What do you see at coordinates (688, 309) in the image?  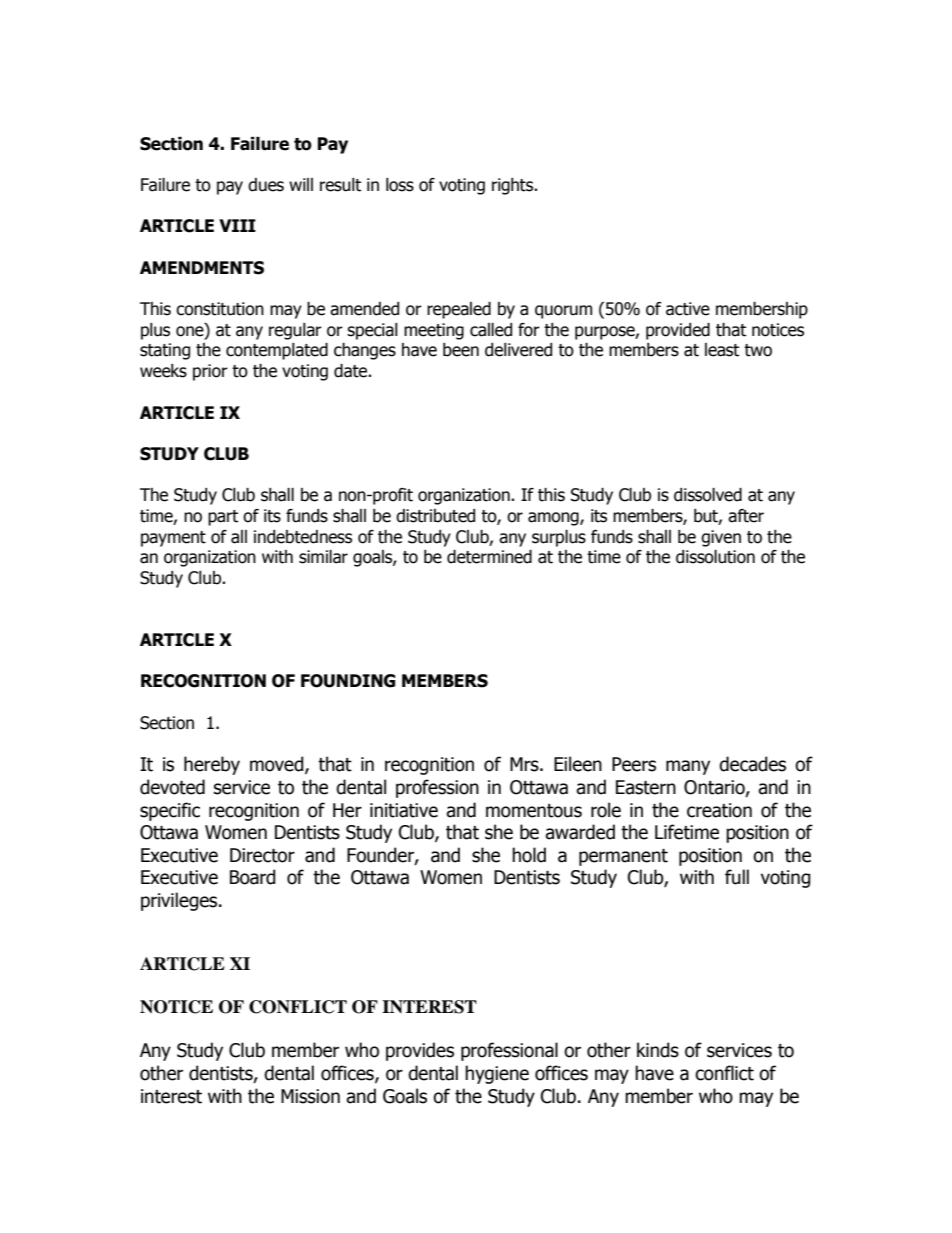 I see `active` at bounding box center [688, 309].
